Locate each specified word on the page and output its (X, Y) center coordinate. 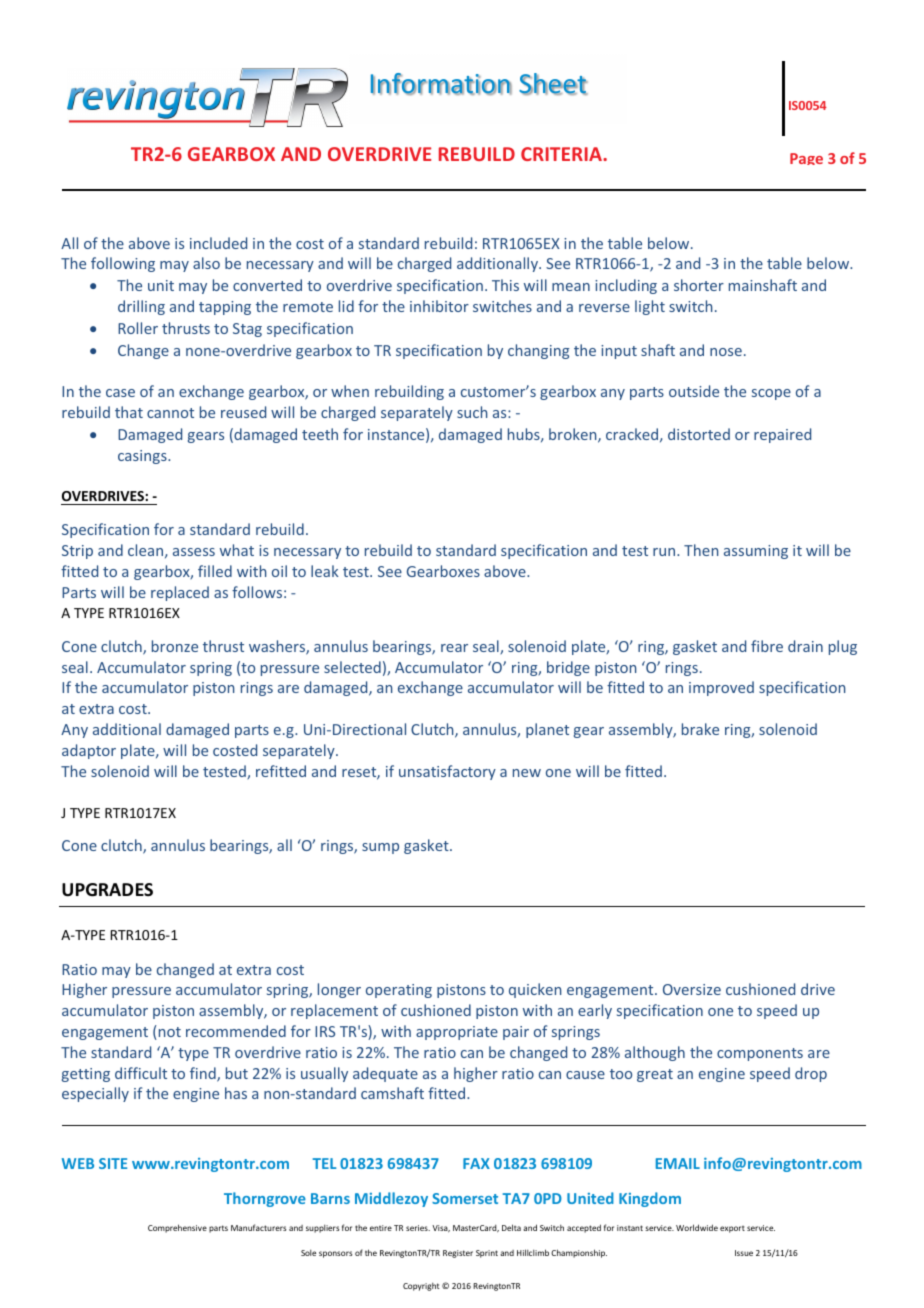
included (218, 243)
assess (194, 552)
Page (806, 159)
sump (380, 848)
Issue (744, 1253)
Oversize (692, 989)
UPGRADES (107, 890)
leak (325, 571)
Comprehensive (177, 1228)
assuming (756, 552)
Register (458, 1254)
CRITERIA (562, 154)
